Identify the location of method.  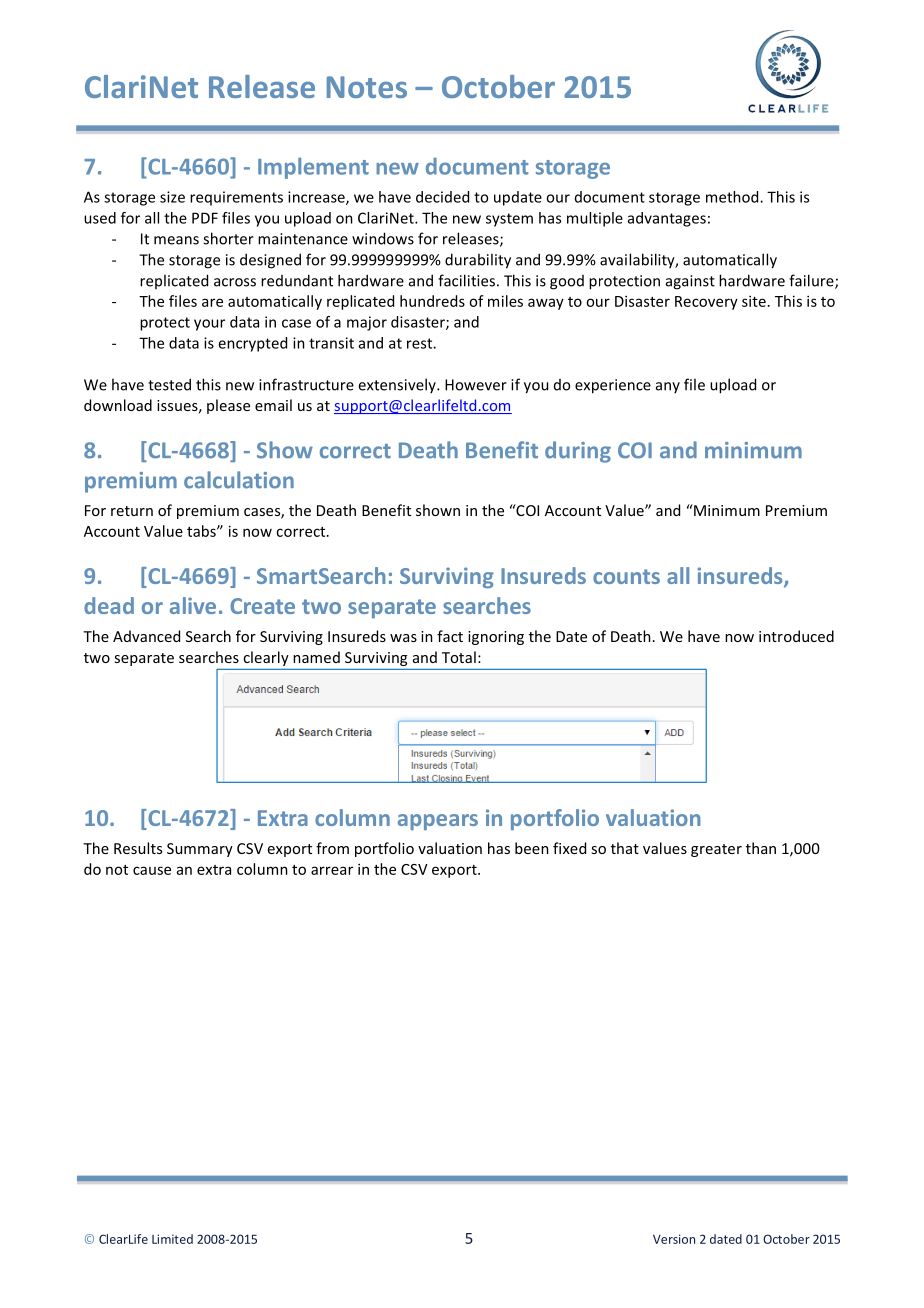
(733, 197).
